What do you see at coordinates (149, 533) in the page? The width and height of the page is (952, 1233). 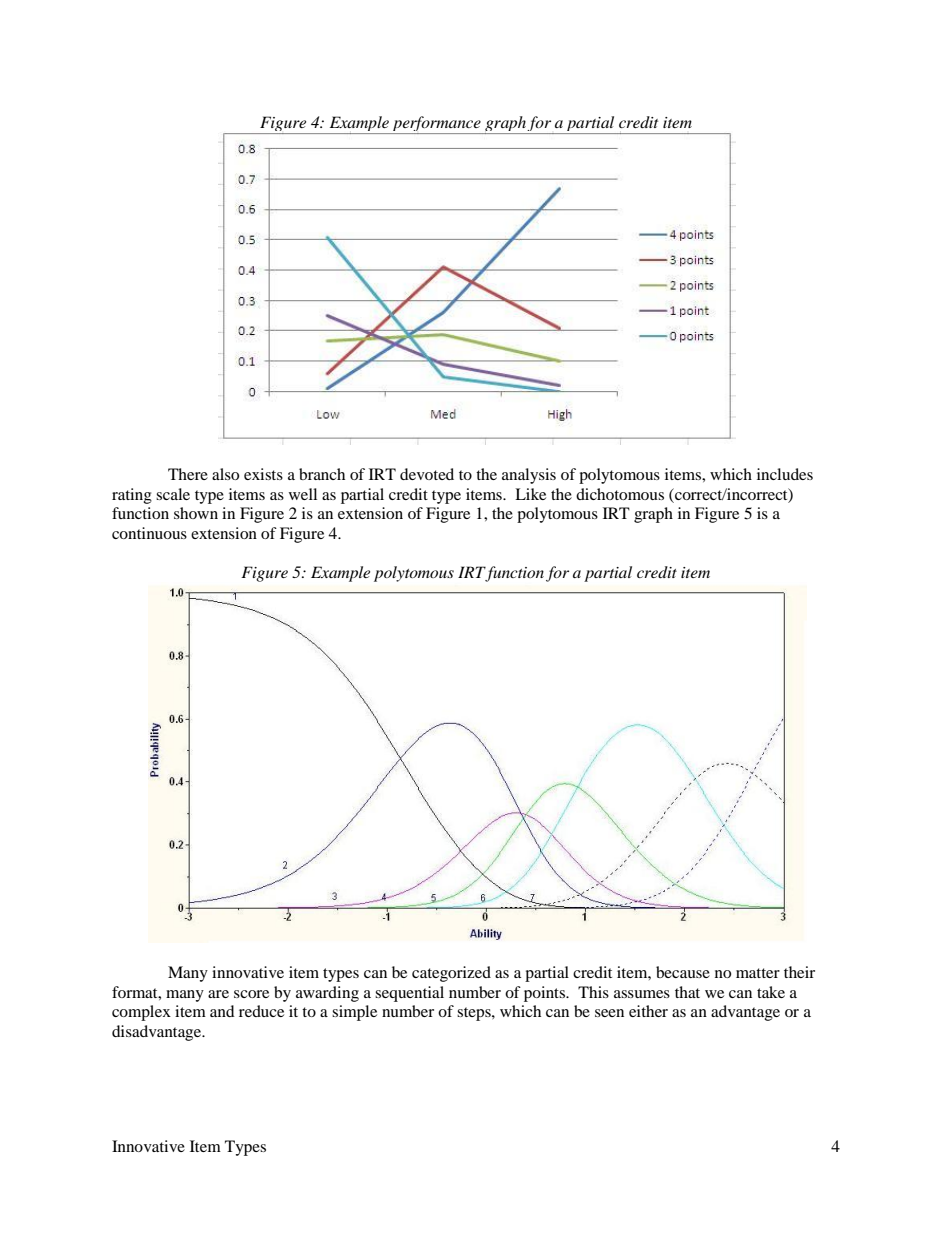 I see `continuous` at bounding box center [149, 533].
